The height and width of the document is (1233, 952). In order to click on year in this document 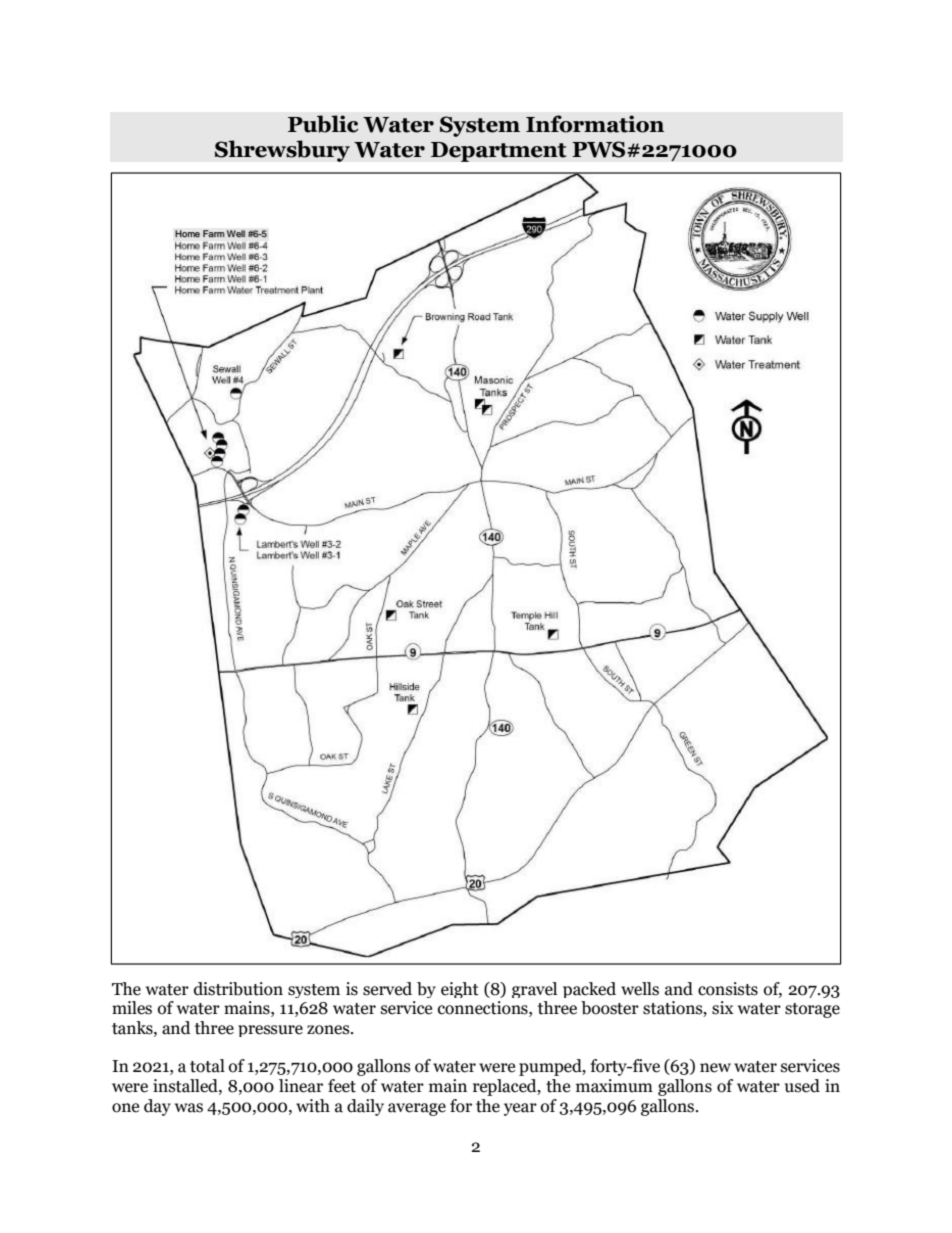, I will do `click(520, 1109)`.
